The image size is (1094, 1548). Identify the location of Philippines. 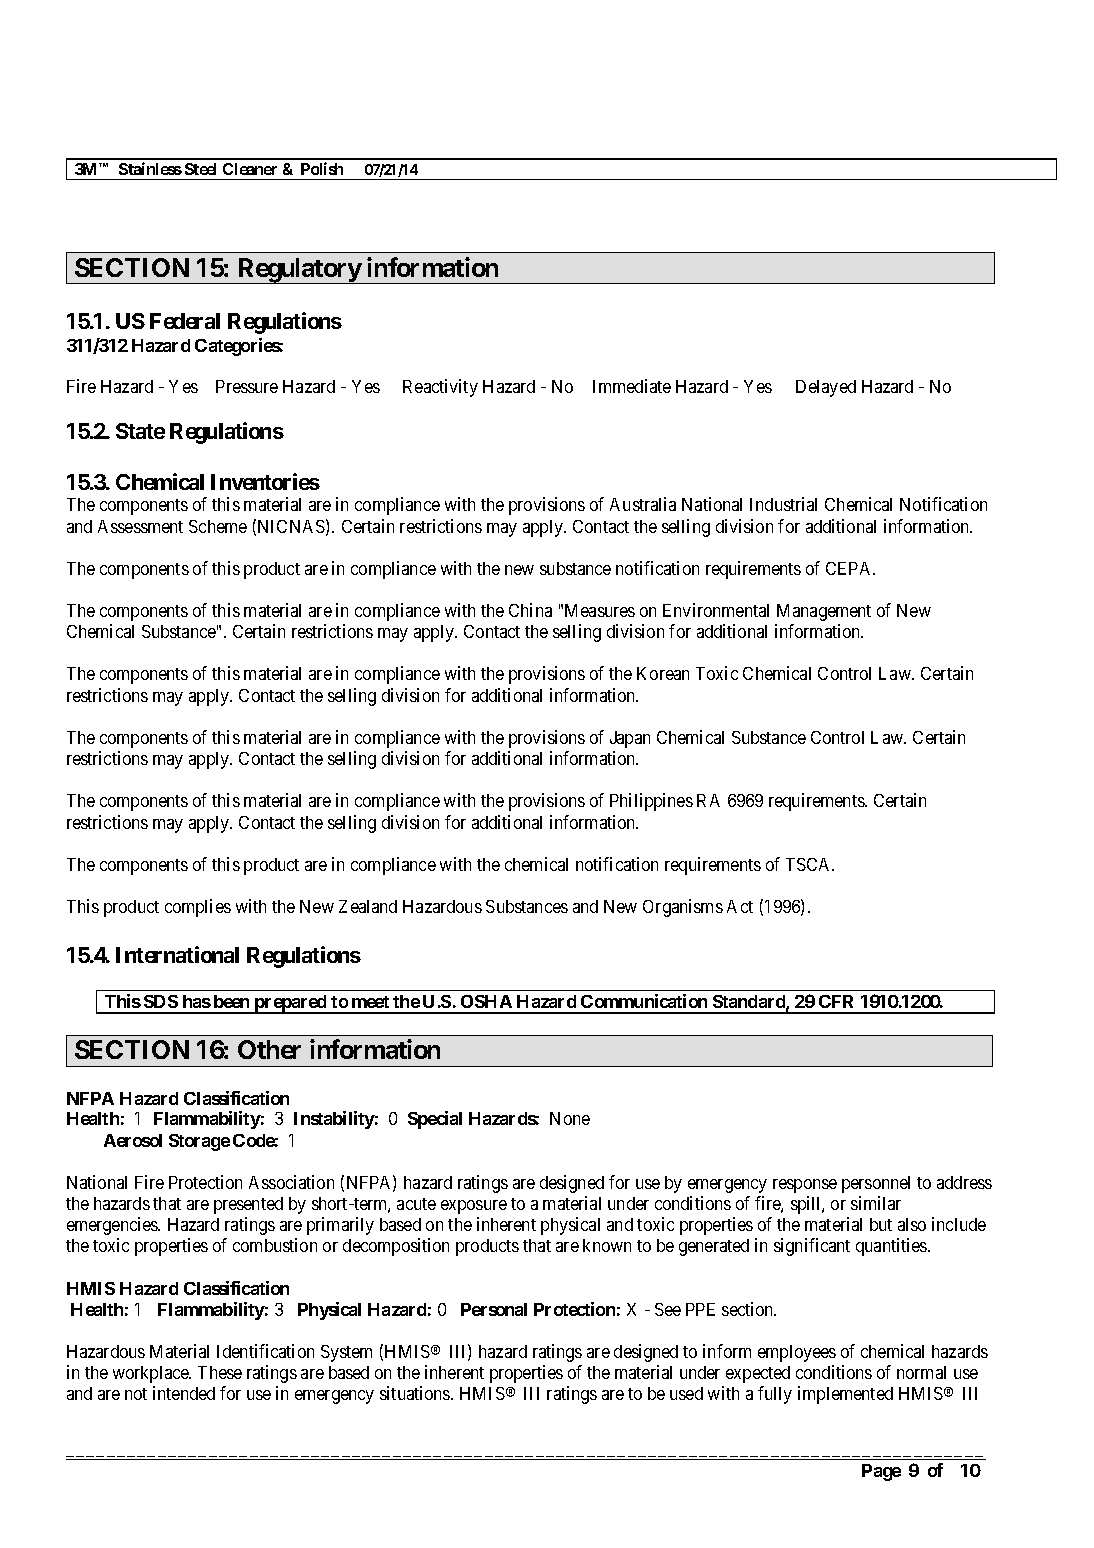
(651, 802).
